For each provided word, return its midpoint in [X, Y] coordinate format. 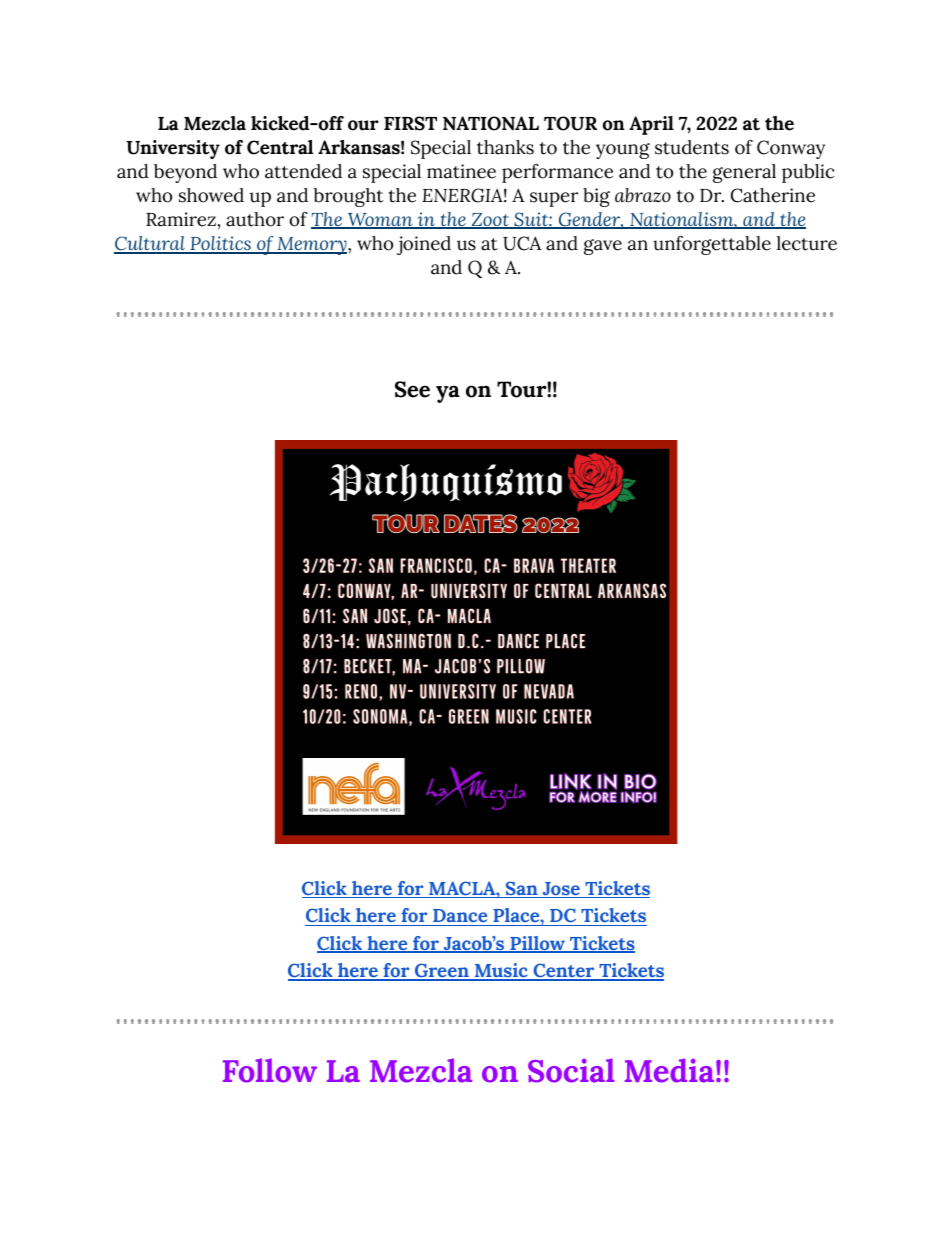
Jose [561, 890]
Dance [460, 915]
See [412, 389]
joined [424, 245]
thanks [505, 147]
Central [280, 147]
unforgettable [712, 245]
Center [564, 971]
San [521, 889]
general [744, 173]
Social [571, 1070]
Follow [270, 1070]
